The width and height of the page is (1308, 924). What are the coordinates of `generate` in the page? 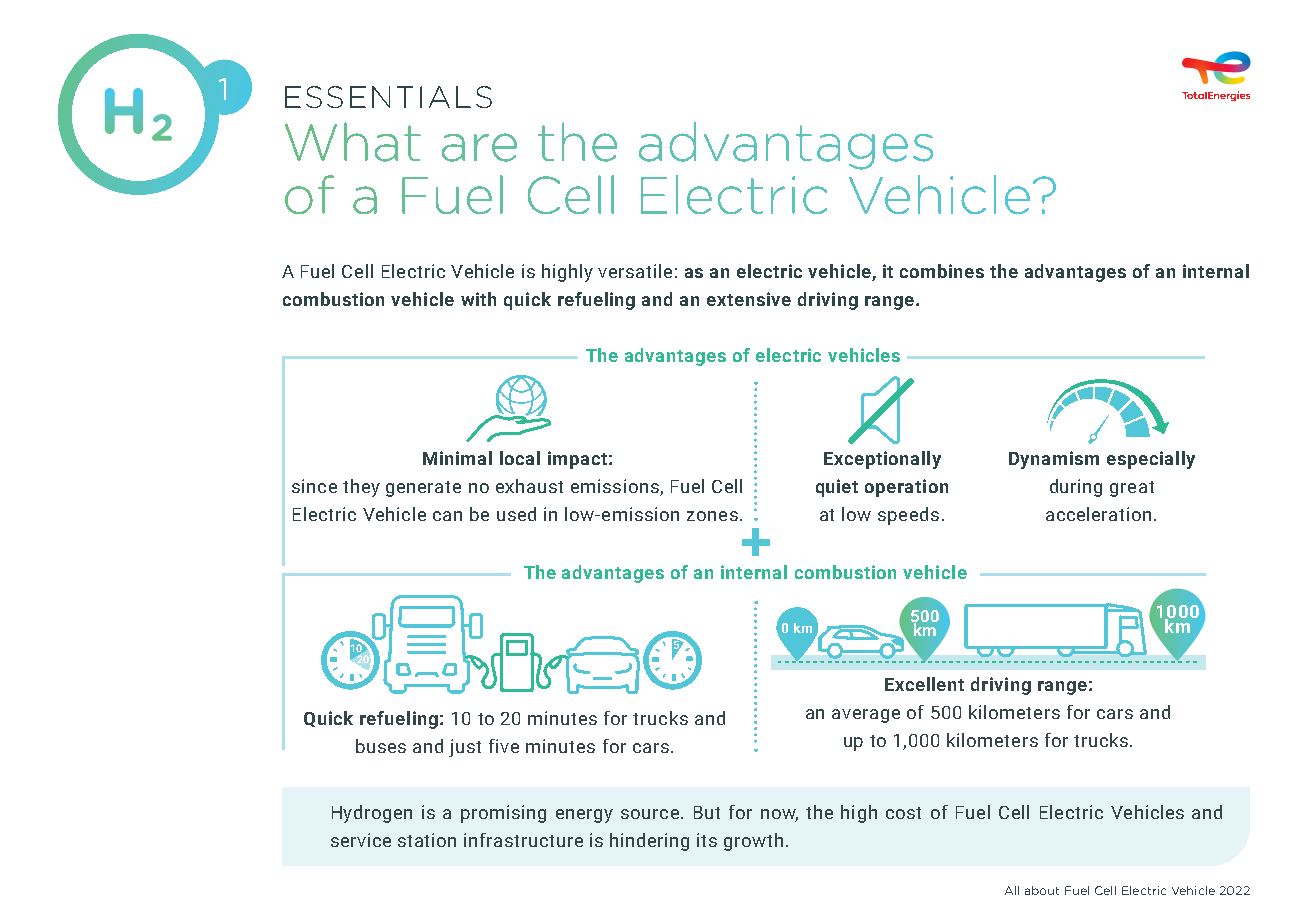 It's located at (423, 489).
